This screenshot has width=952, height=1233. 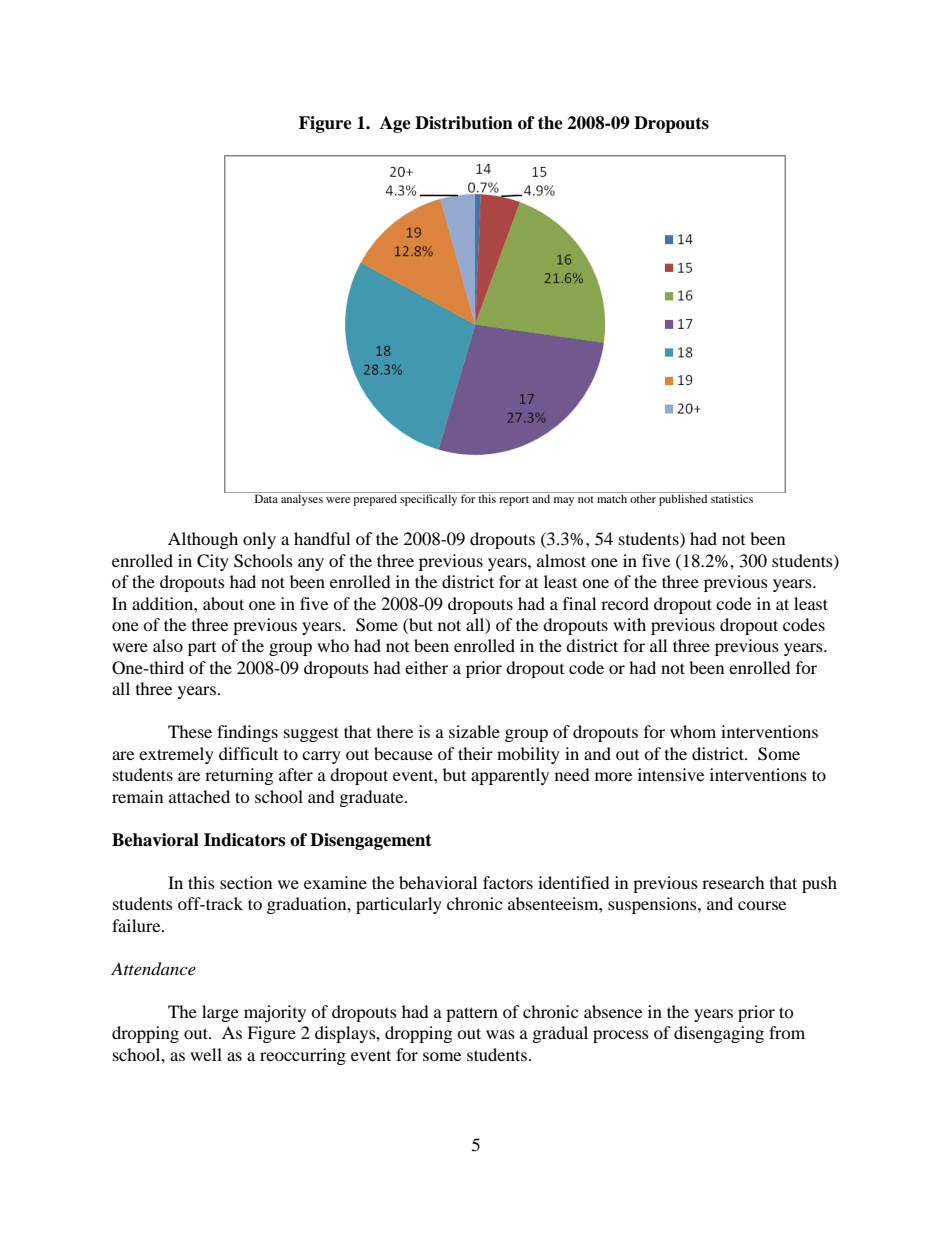 I want to click on specifically, so click(x=429, y=499).
